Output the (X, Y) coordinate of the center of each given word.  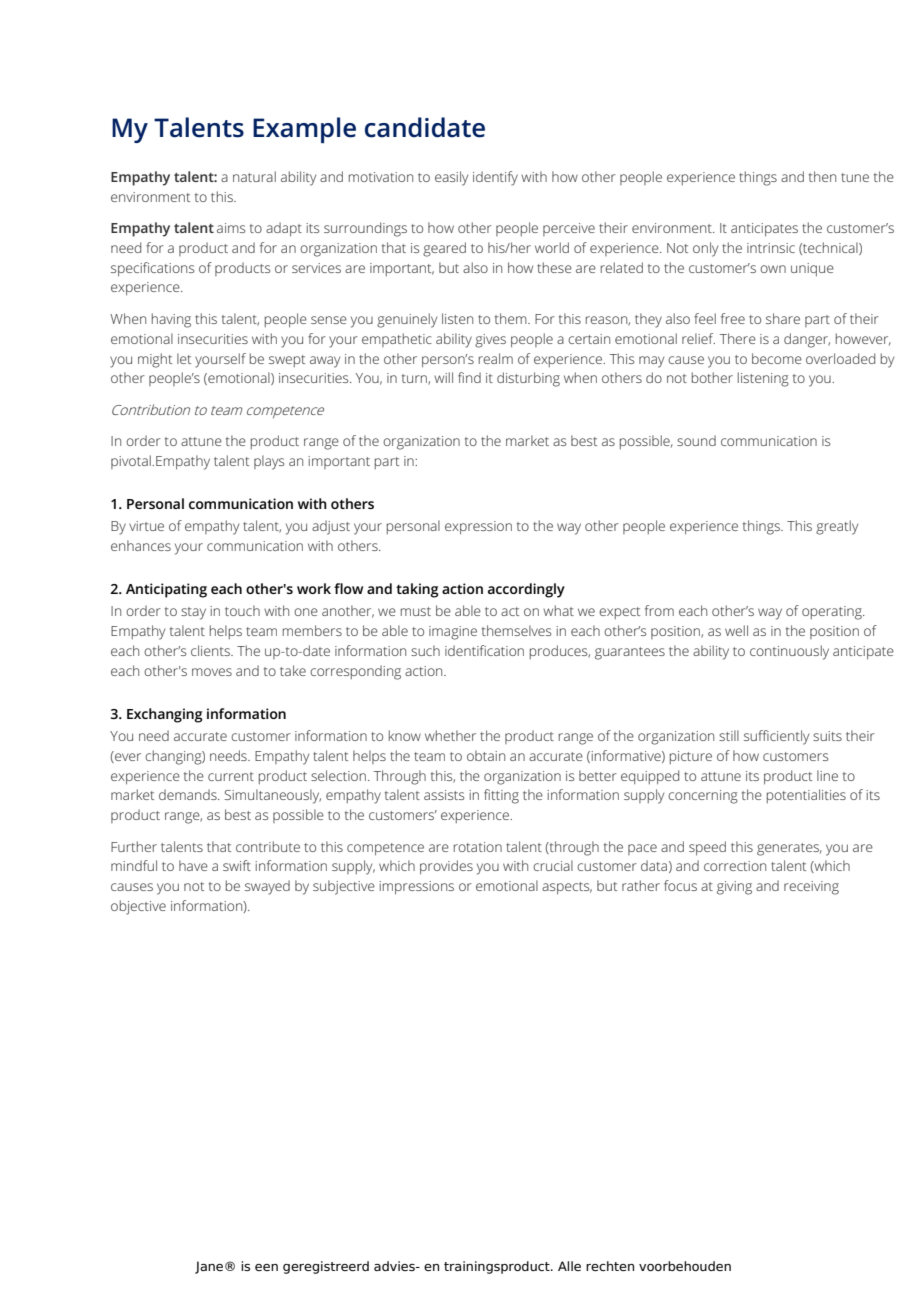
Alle (569, 1266)
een (266, 1267)
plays (269, 462)
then (822, 176)
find (469, 377)
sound (696, 440)
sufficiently (776, 737)
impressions (416, 887)
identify (495, 178)
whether (450, 735)
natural (254, 176)
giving (734, 888)
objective (138, 907)
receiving (811, 888)
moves (212, 672)
